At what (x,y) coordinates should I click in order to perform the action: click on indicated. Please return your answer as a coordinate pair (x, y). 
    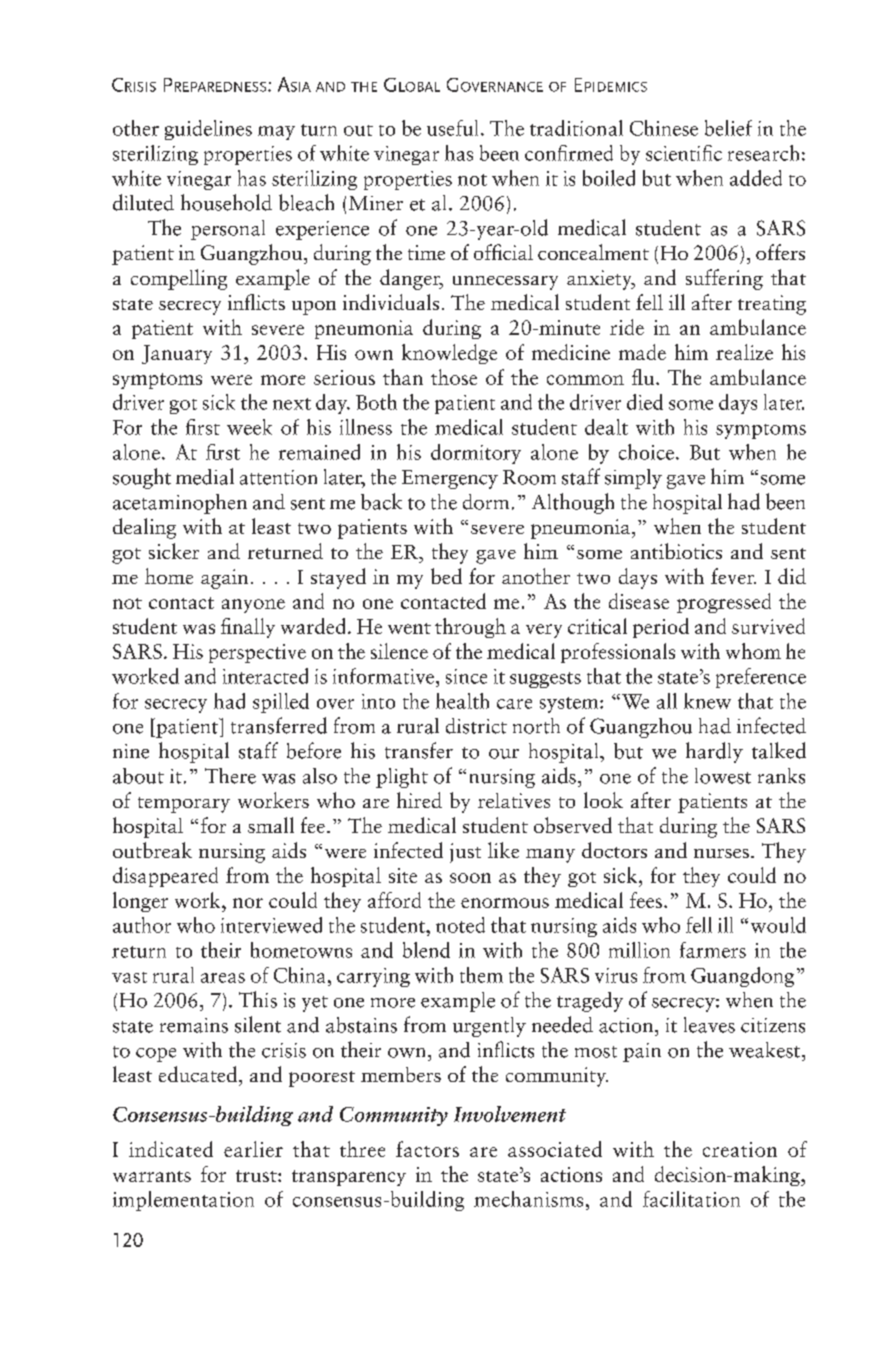
    Looking at the image, I should click on (171, 1149).
